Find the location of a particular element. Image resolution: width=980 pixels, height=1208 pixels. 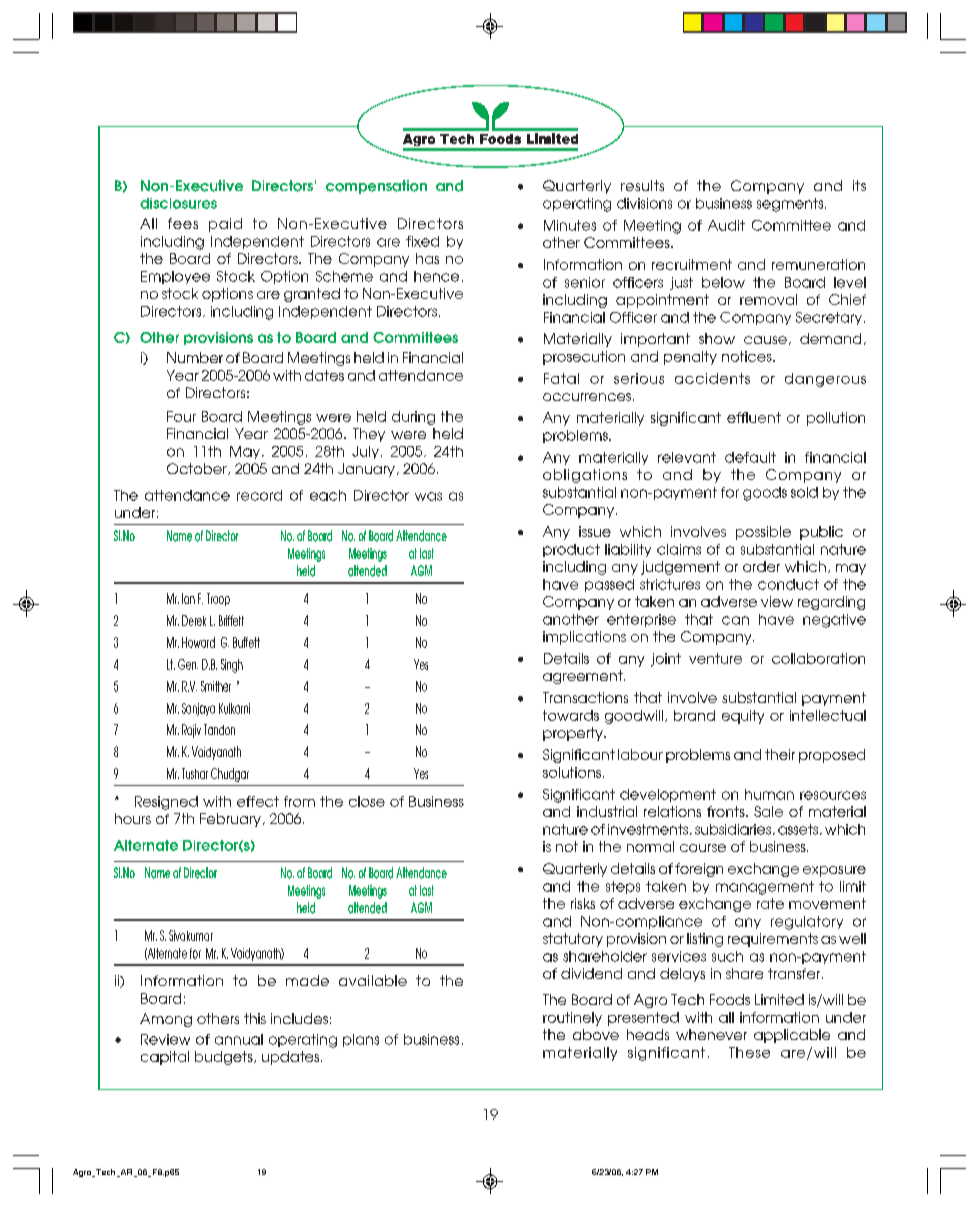

negative is located at coordinates (834, 621).
